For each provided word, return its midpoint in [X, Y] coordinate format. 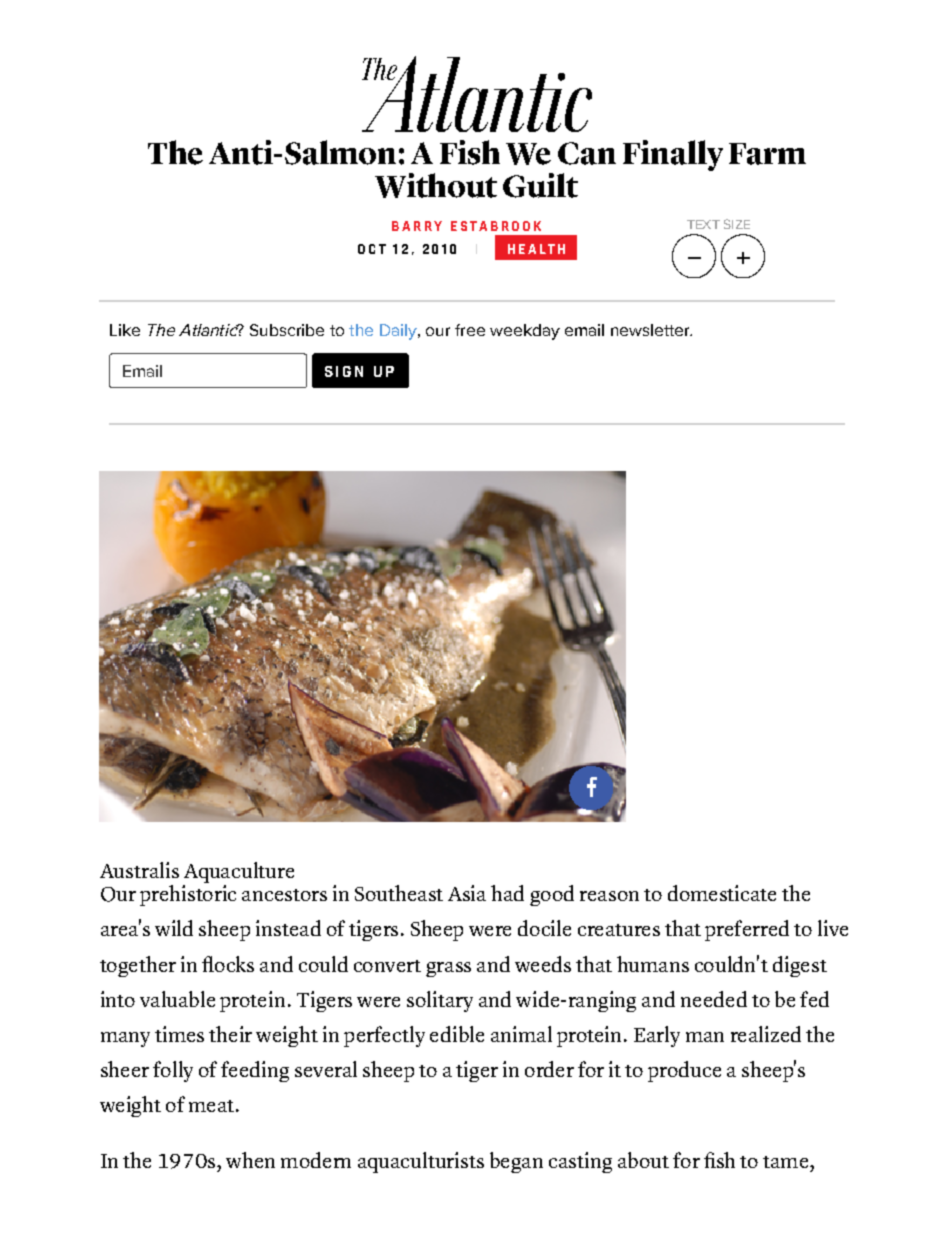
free [470, 330]
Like [125, 330]
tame [785, 1162]
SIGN [344, 371]
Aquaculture [238, 874]
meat [211, 1106]
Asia [467, 893]
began [516, 1162]
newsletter [651, 330]
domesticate [722, 893]
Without [436, 185]
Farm [767, 154]
